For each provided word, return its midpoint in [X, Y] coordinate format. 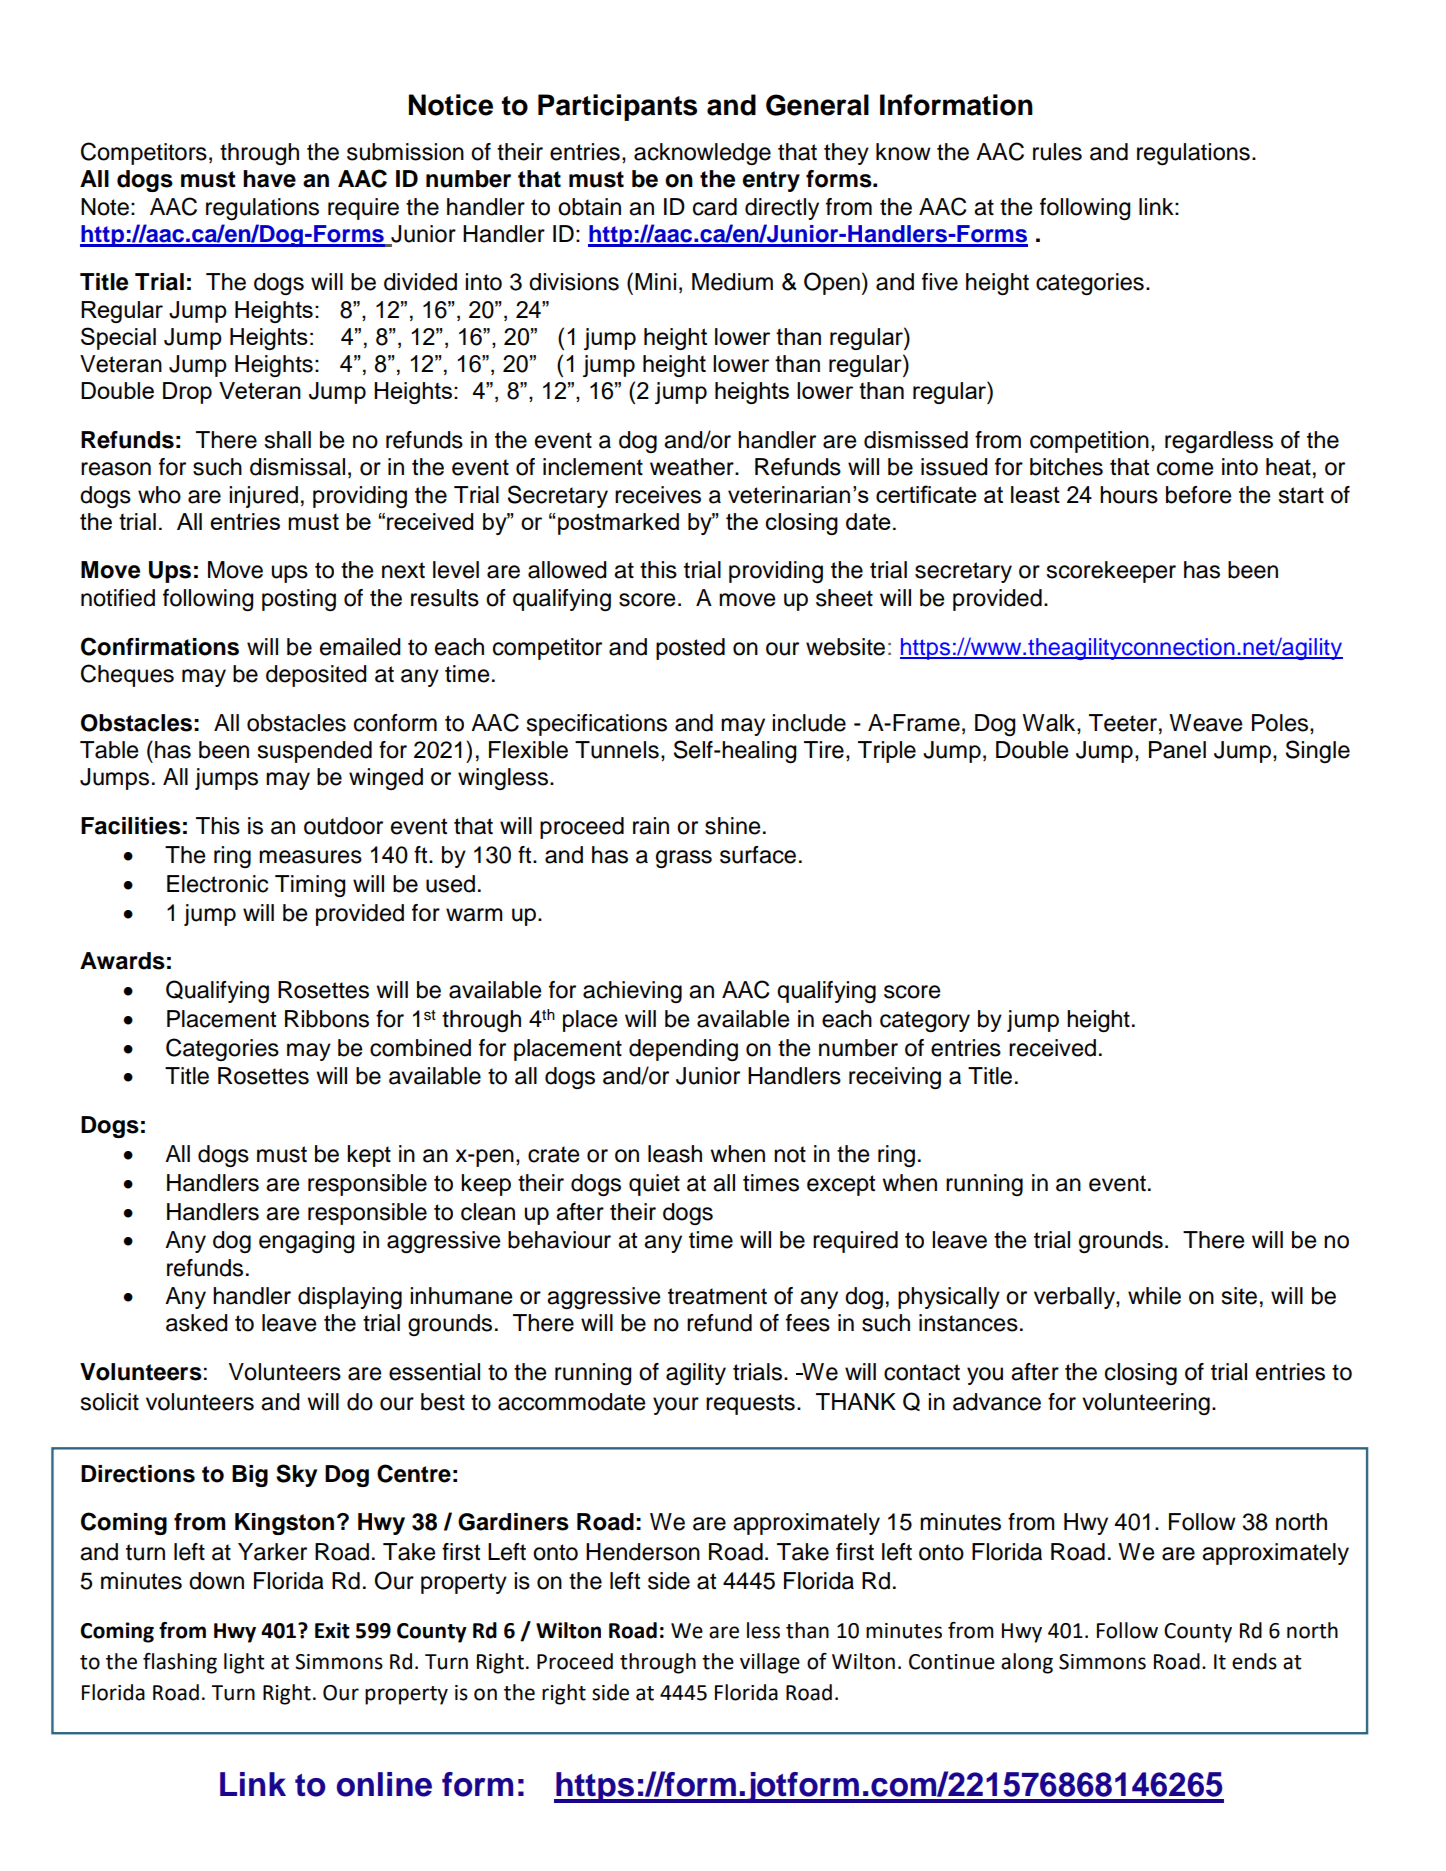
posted [690, 649]
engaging [307, 1242]
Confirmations [160, 646]
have [269, 179]
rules [1057, 152]
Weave [1205, 723]
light [244, 1663]
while [1154, 1296]
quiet [654, 1185]
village [770, 1663]
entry [771, 181]
